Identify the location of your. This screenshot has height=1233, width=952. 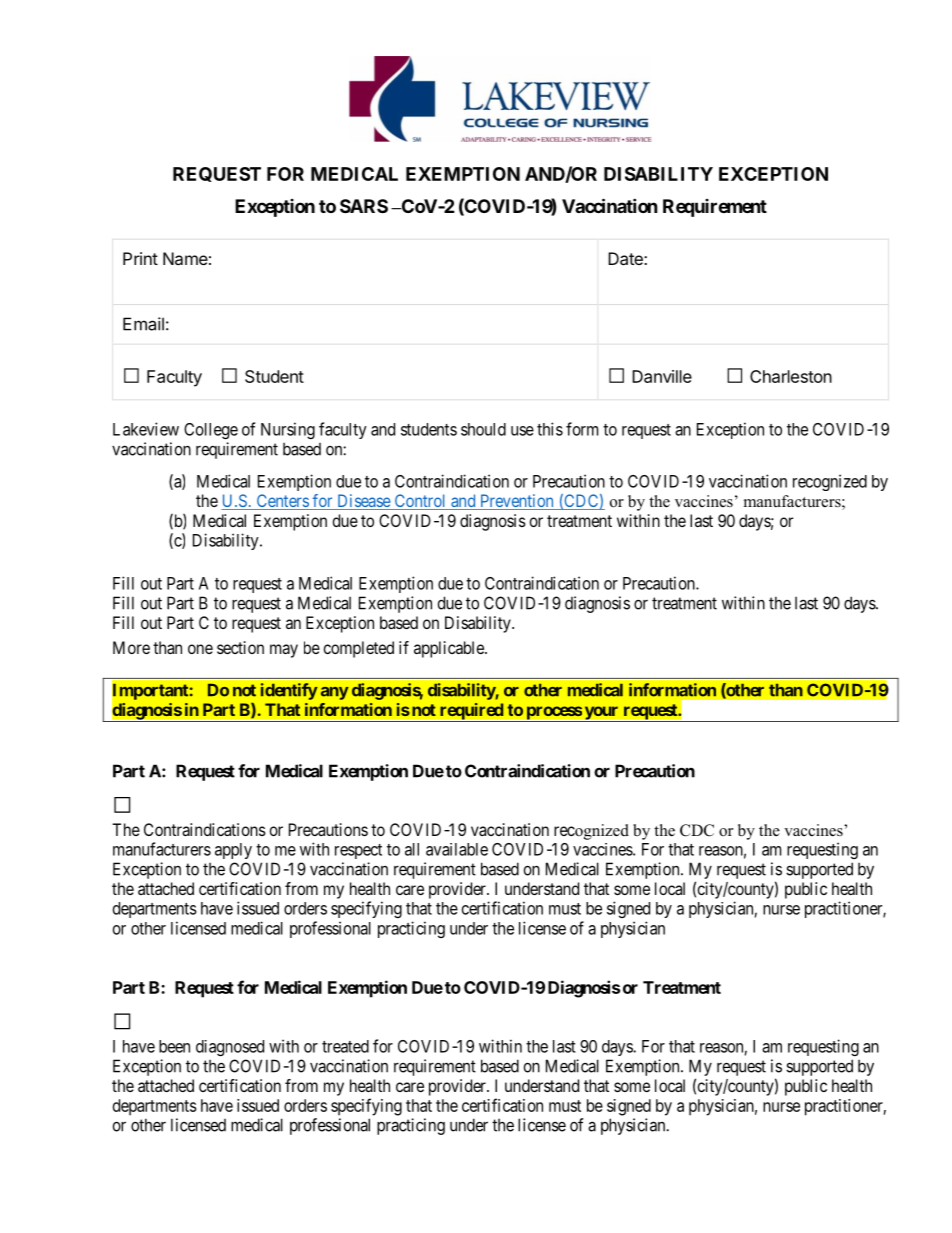
(601, 714).
